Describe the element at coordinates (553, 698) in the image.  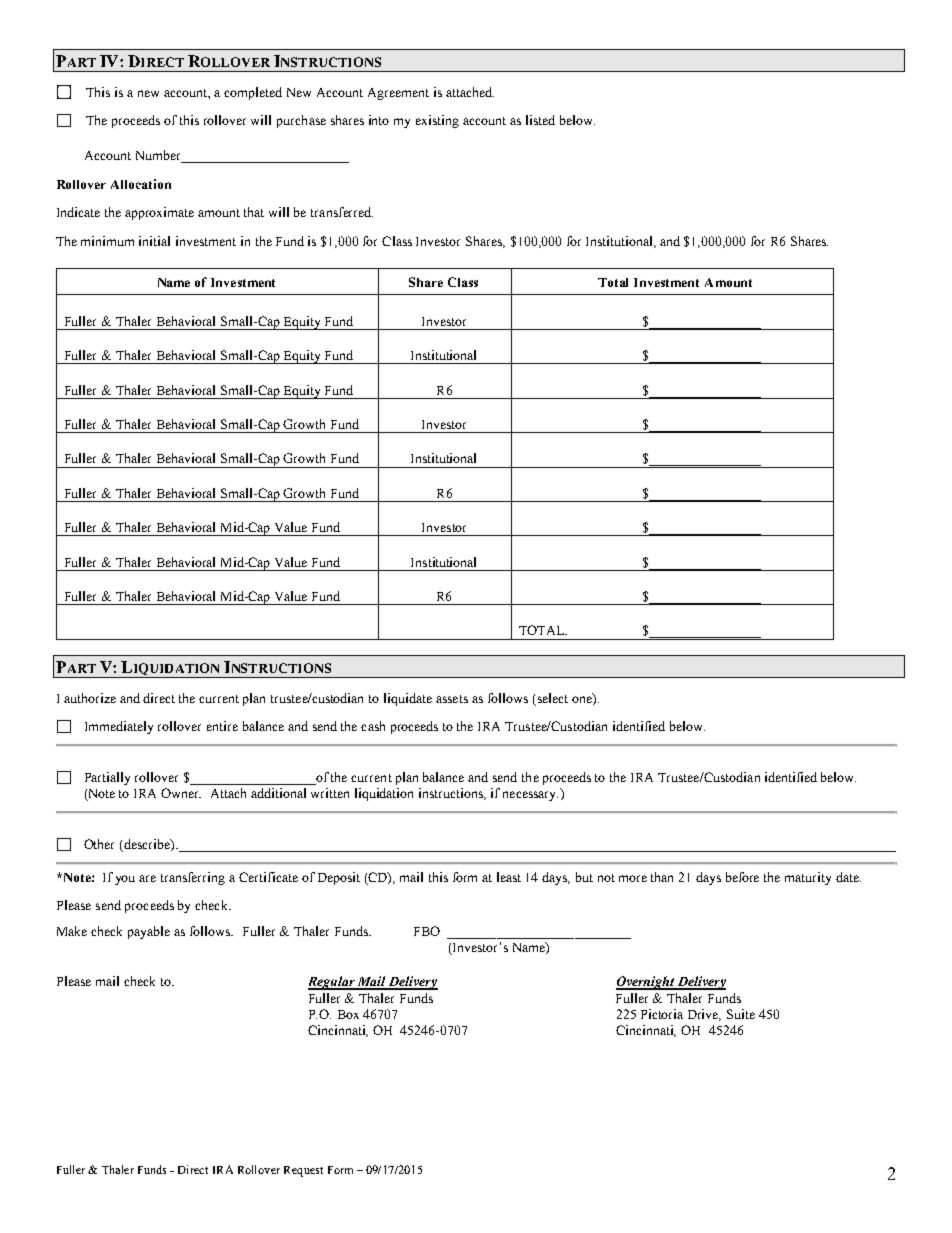
I see `select` at that location.
